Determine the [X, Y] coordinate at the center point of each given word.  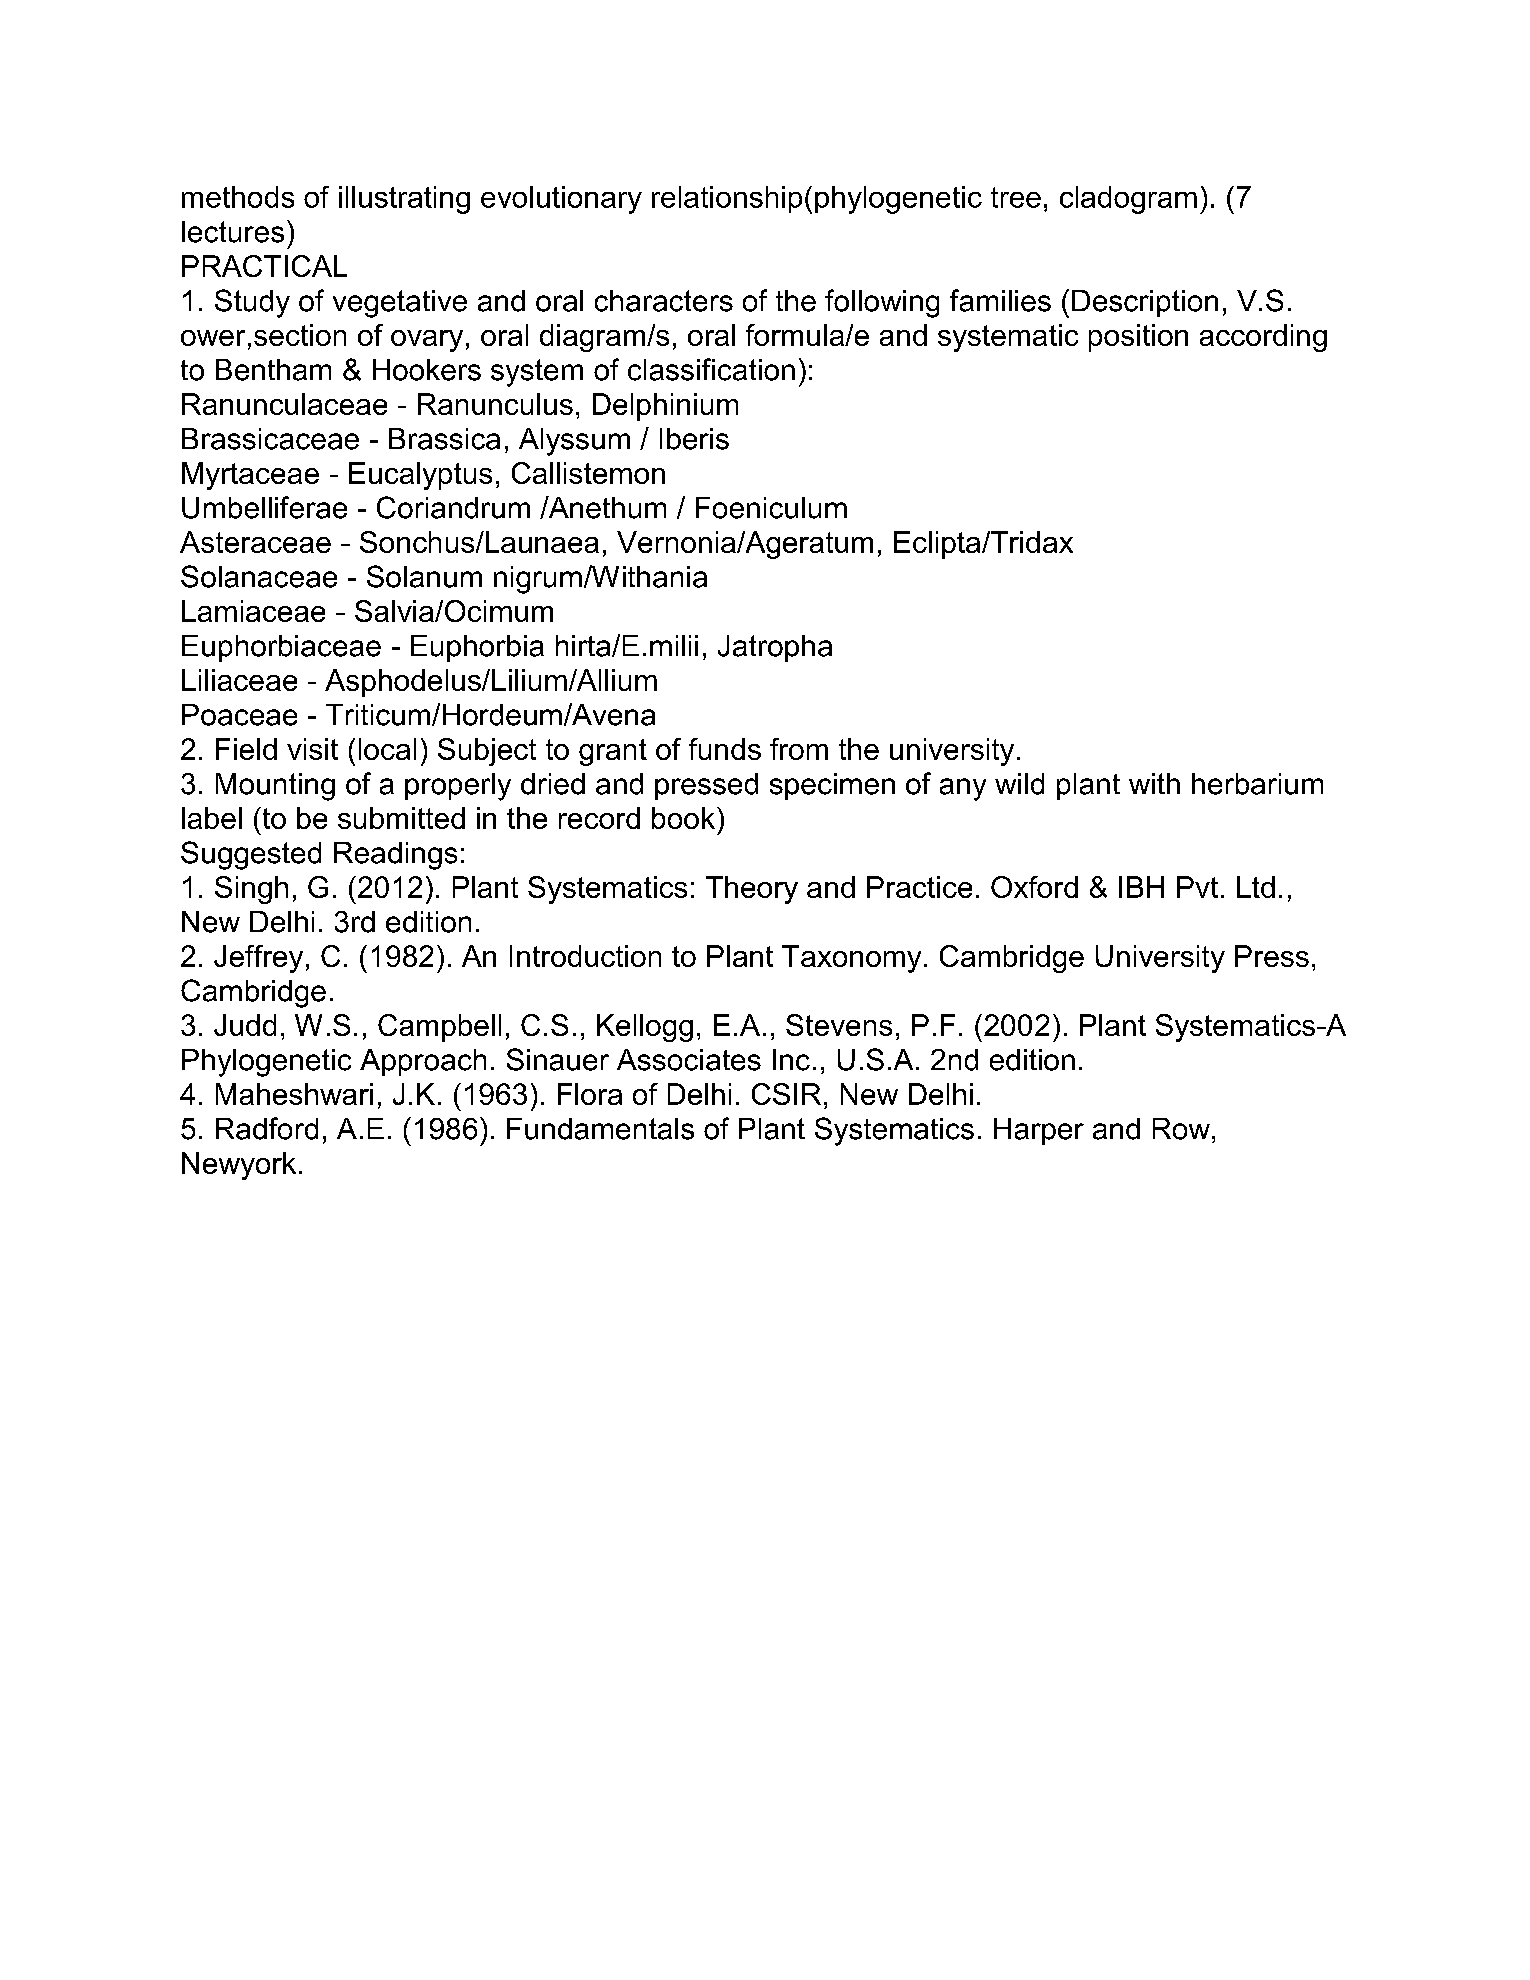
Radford [267, 1128]
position [1138, 338]
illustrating [404, 200]
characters [664, 301]
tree [1016, 197]
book [683, 818]
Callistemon [588, 473]
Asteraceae [255, 542]
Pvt [1197, 887]
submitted [401, 818]
